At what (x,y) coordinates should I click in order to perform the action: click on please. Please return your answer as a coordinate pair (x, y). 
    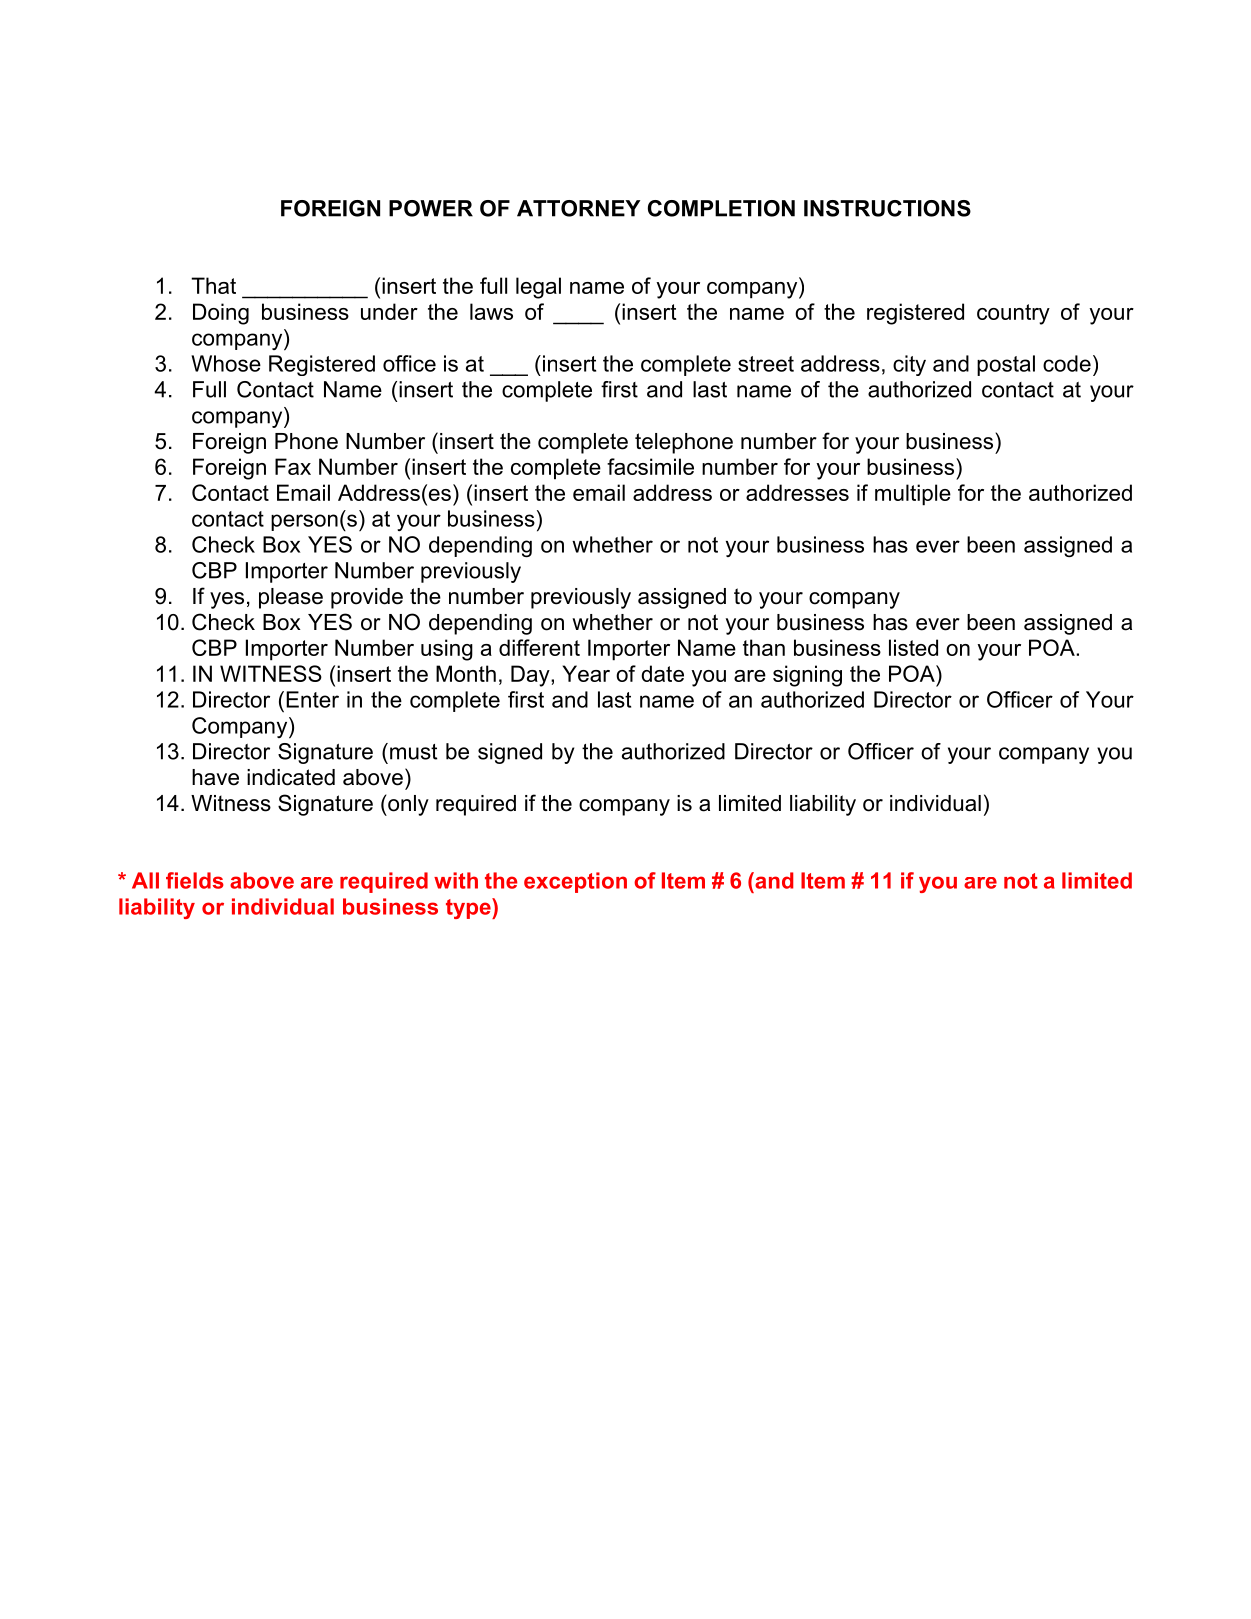
    Looking at the image, I should click on (291, 598).
